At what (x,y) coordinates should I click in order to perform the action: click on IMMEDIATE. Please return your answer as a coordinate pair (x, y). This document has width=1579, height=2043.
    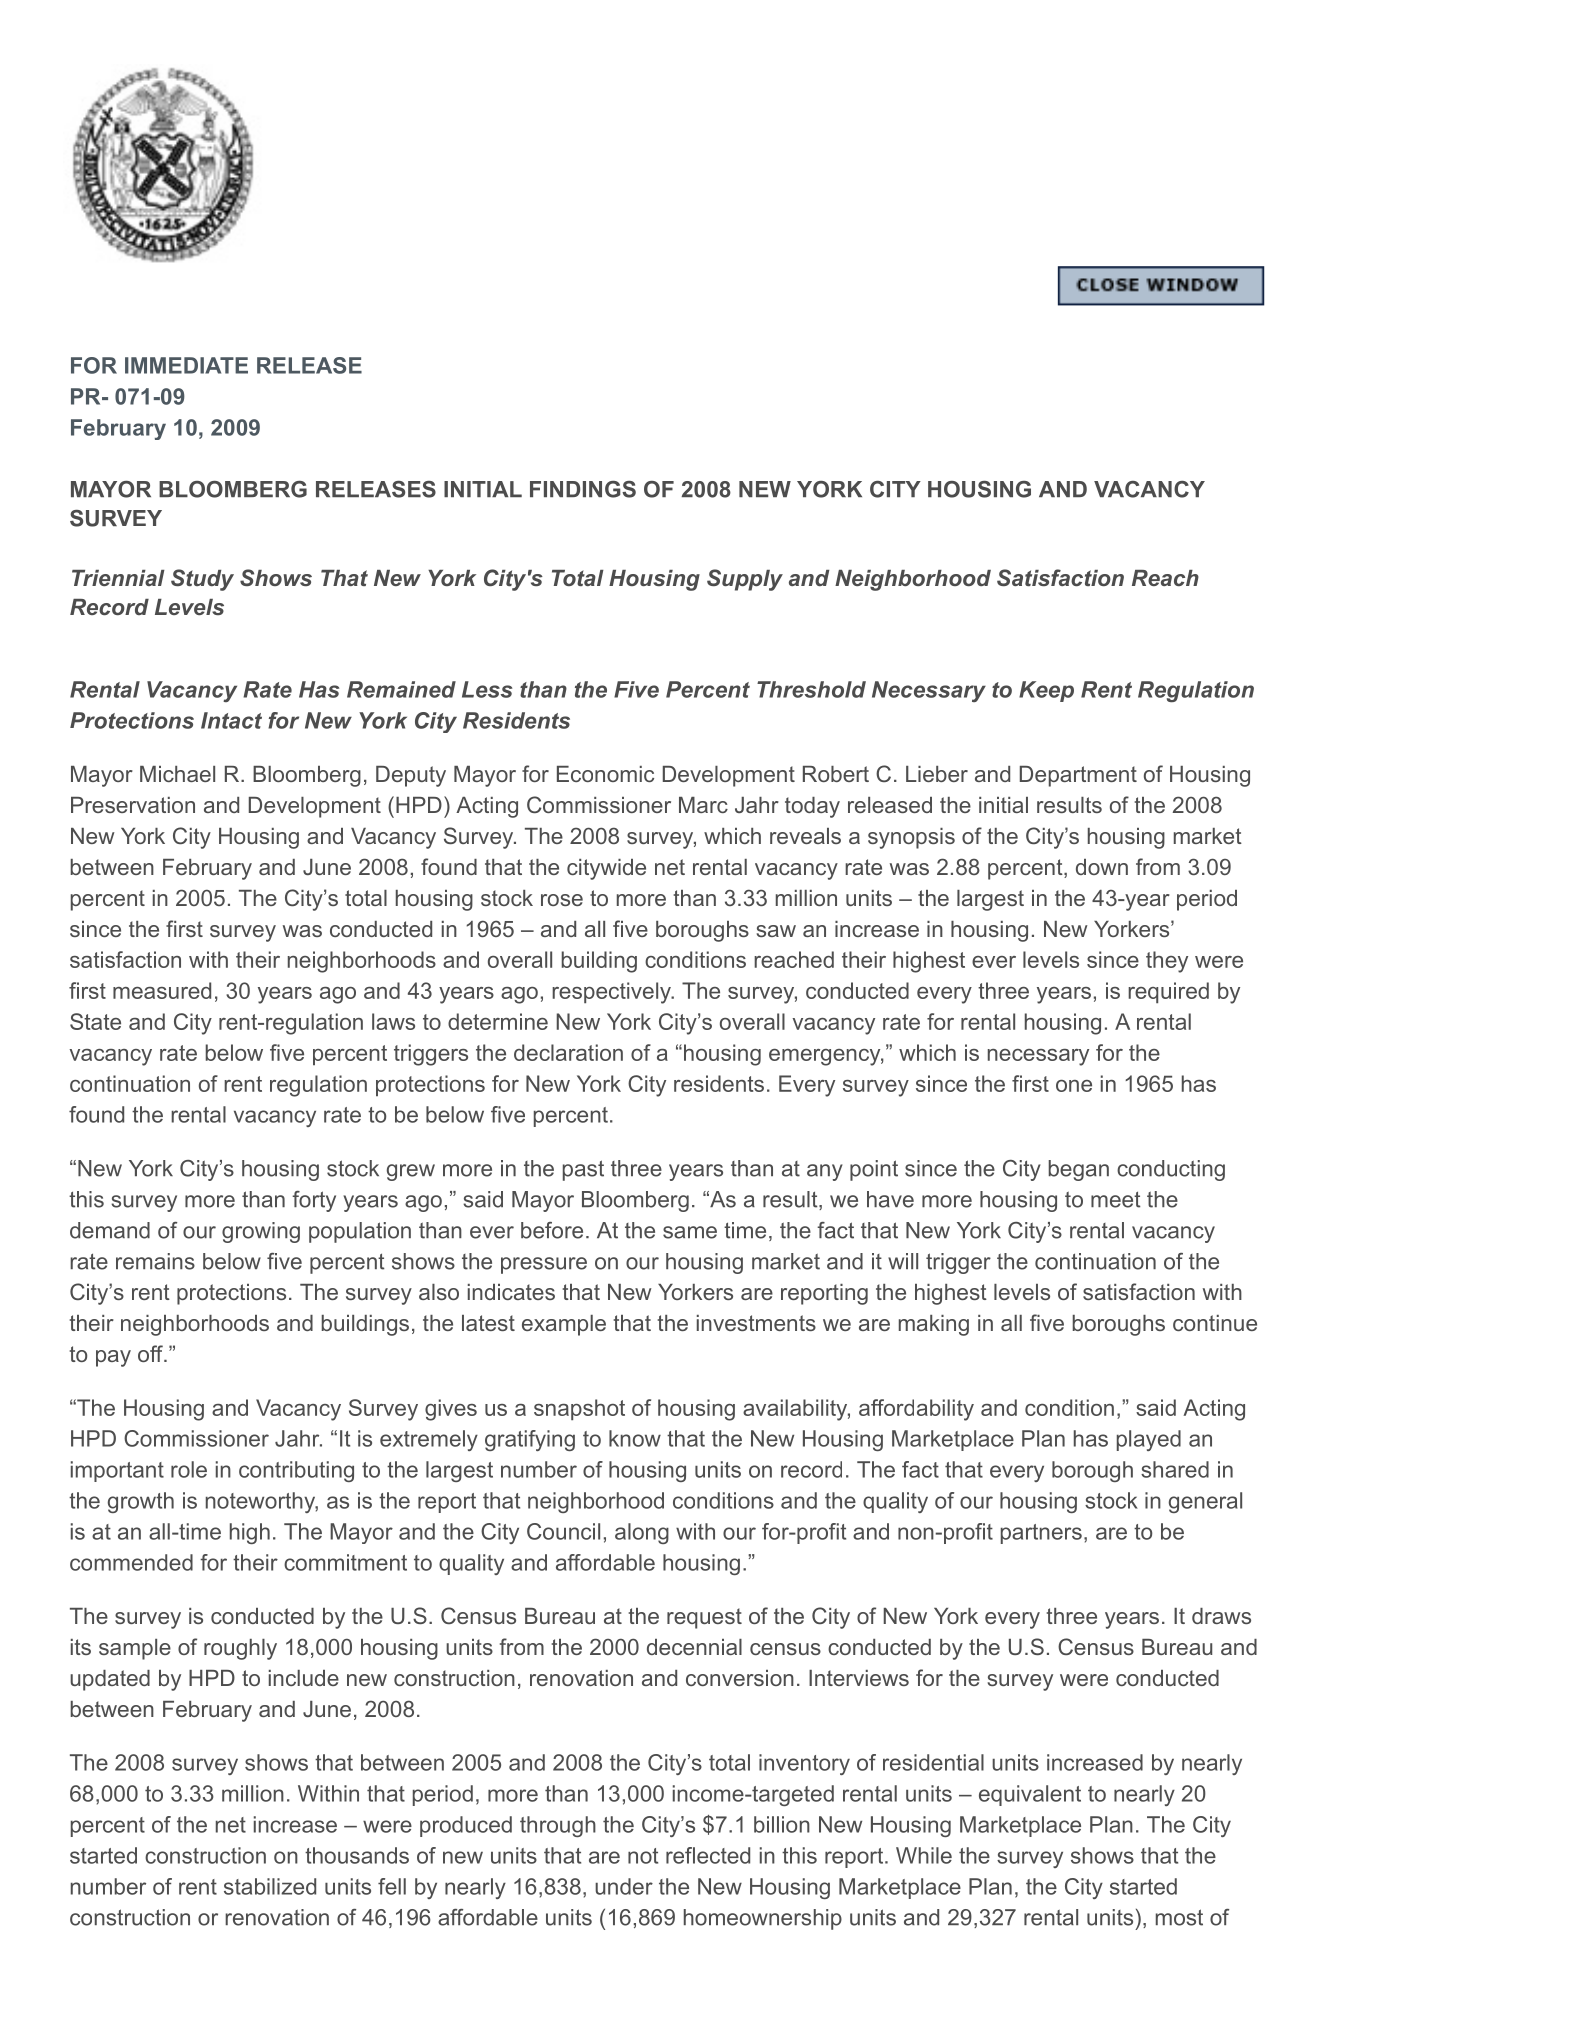
    Looking at the image, I should click on (186, 365).
